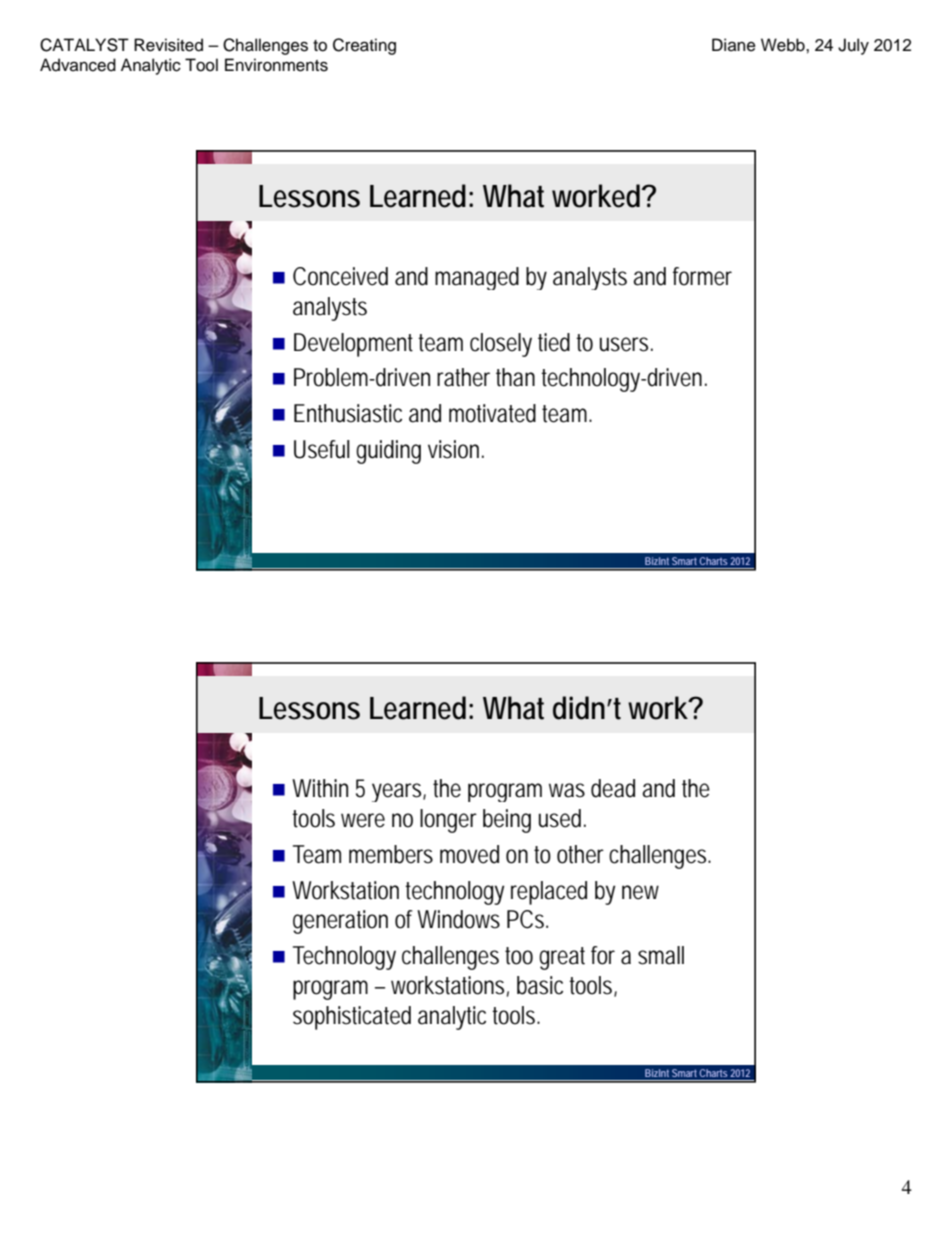  Describe the element at coordinates (784, 45) in the screenshot. I see `Webb` at that location.
